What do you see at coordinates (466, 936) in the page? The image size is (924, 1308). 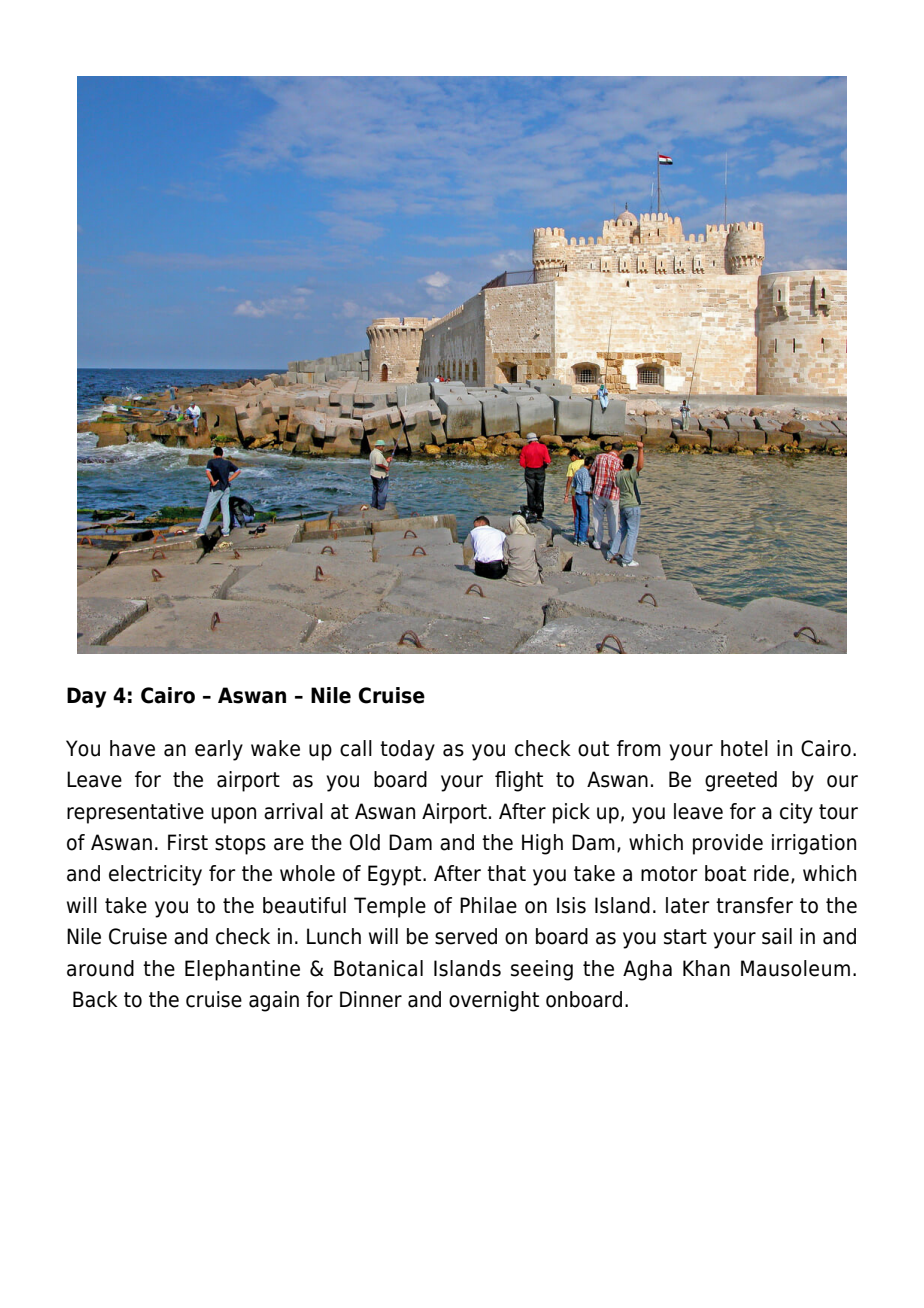 I see `served` at bounding box center [466, 936].
